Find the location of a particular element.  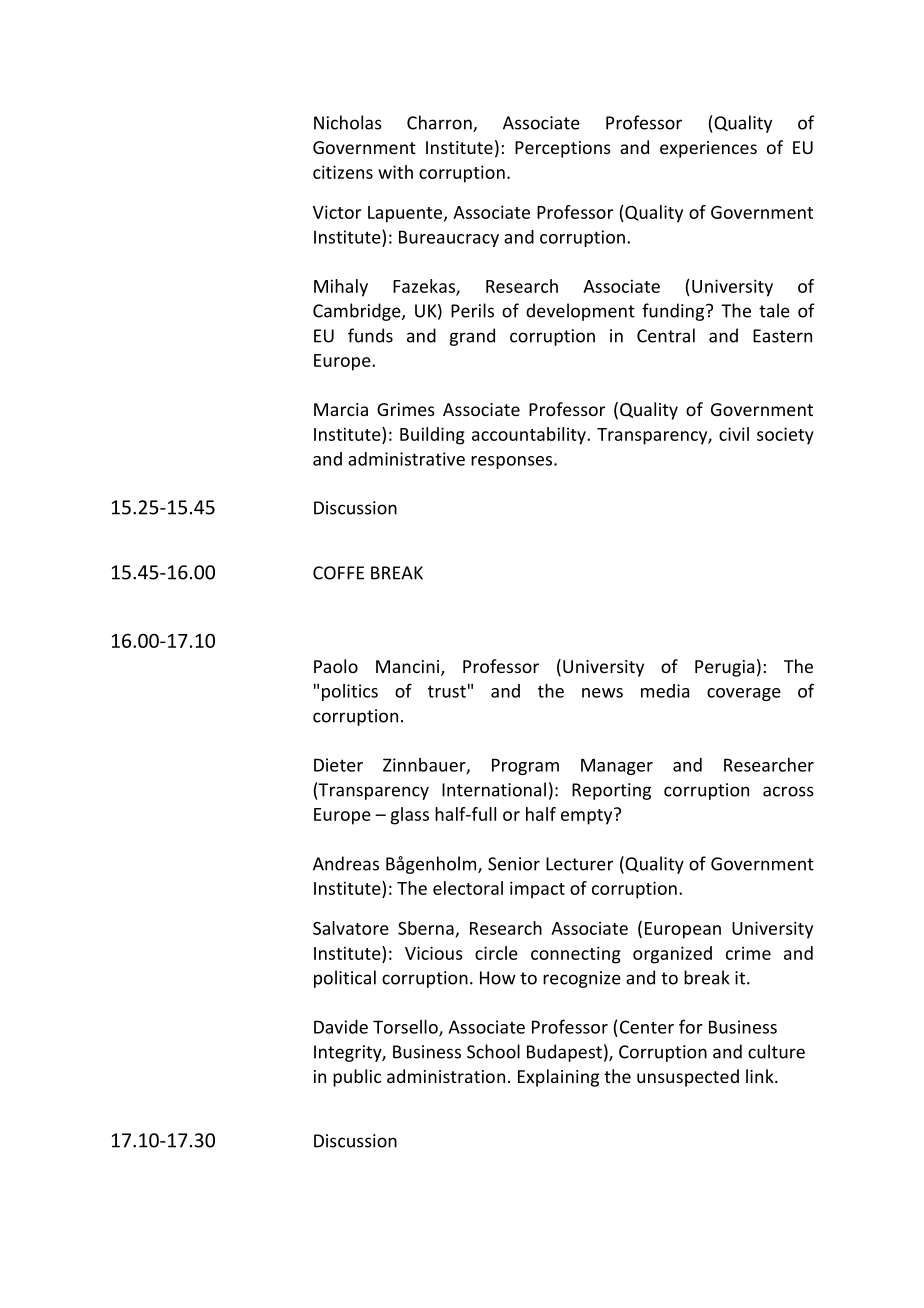

coverage is located at coordinates (744, 694).
